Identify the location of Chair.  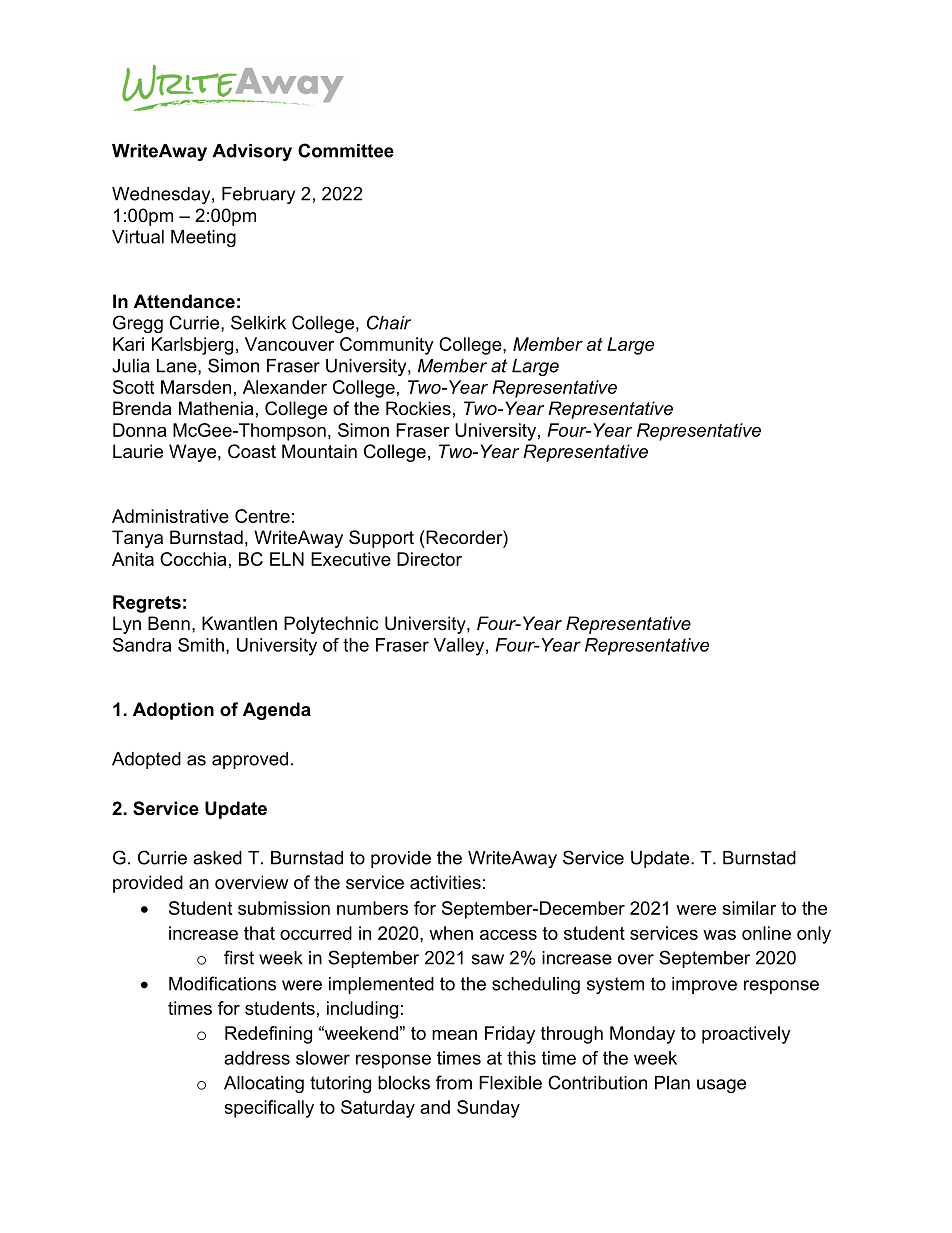
(389, 322).
